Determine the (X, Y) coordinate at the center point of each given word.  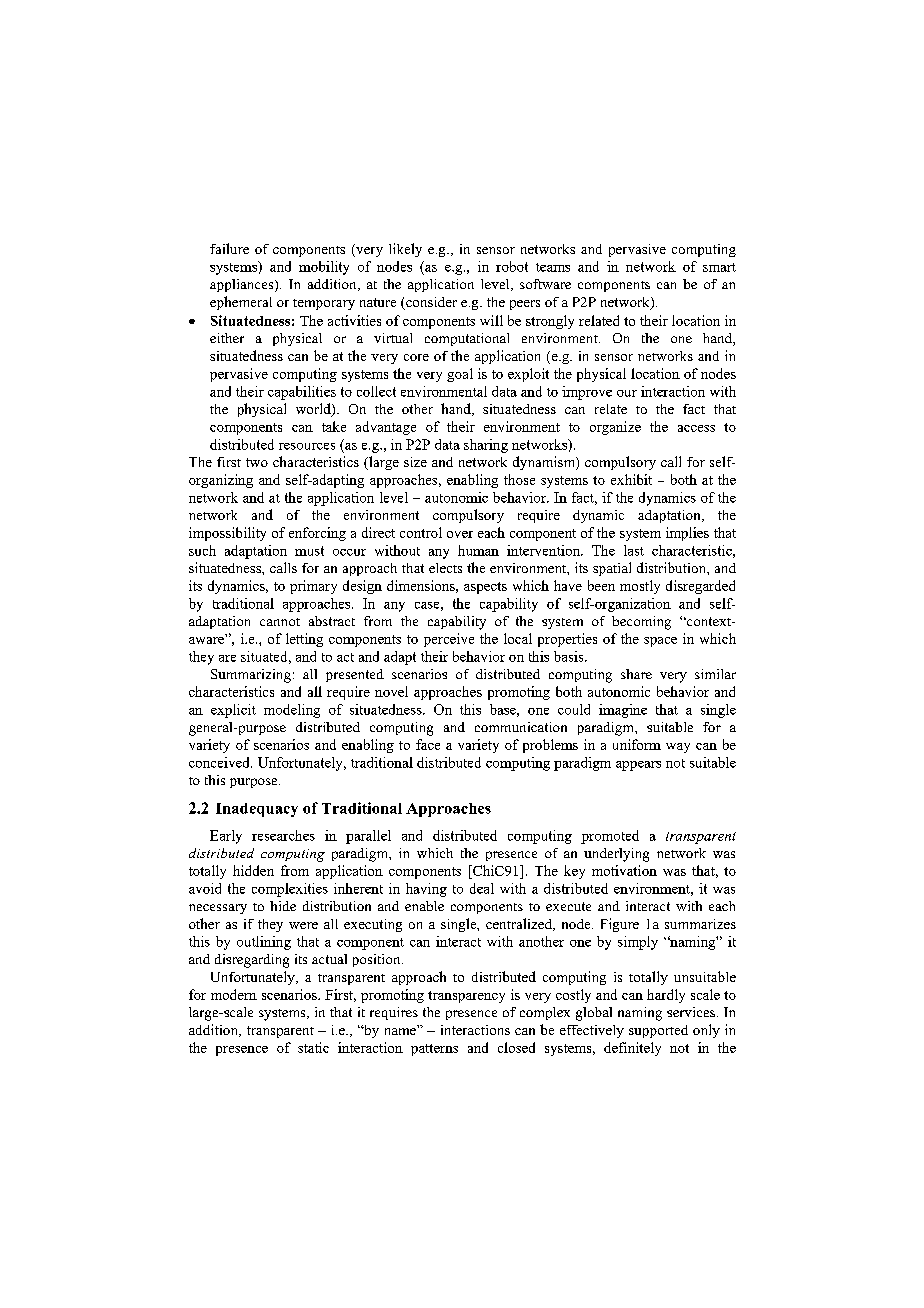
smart (719, 267)
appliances (243, 285)
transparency (466, 997)
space (660, 642)
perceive (449, 640)
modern (234, 994)
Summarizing (251, 676)
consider (430, 303)
